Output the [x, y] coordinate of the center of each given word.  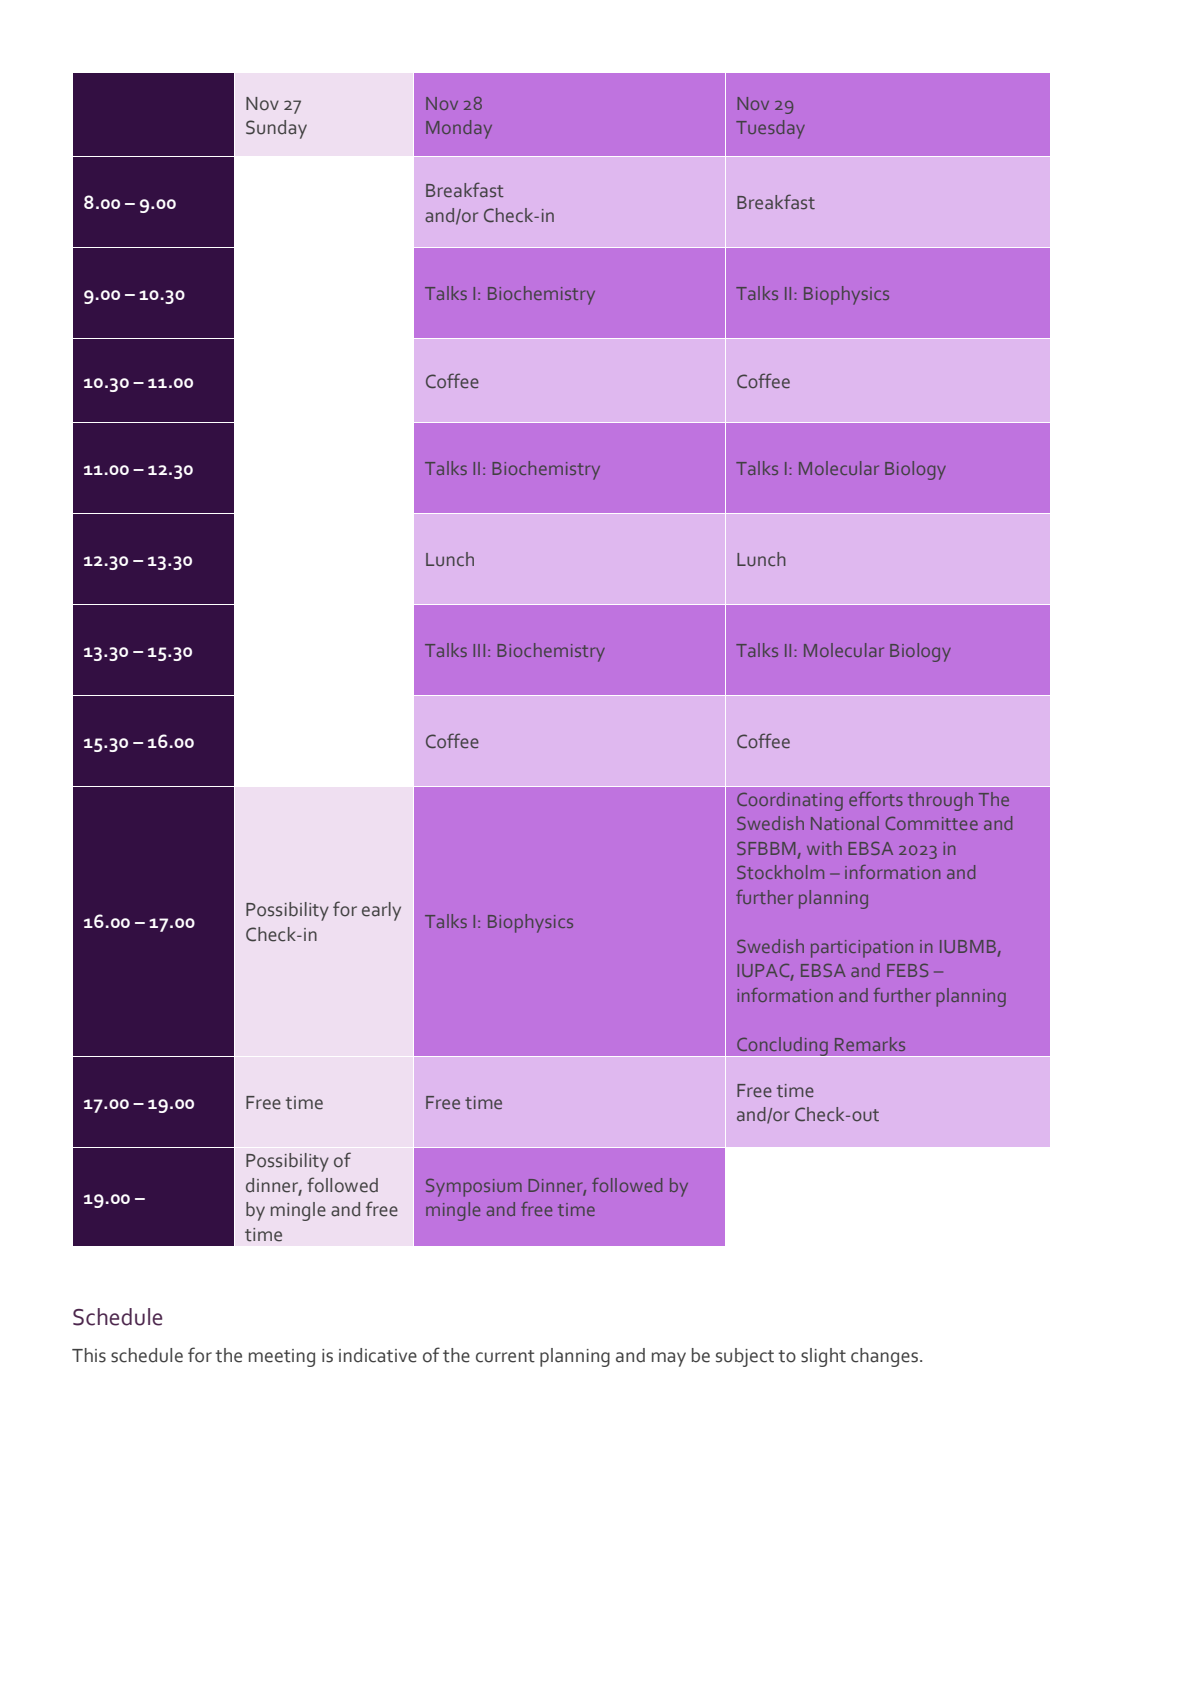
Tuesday [770, 129]
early [381, 911]
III [479, 650]
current [505, 1356]
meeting [282, 1358]
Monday [459, 129]
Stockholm [780, 872]
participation [862, 949]
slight [823, 1357]
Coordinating [790, 801]
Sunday [276, 129]
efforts [876, 799]
